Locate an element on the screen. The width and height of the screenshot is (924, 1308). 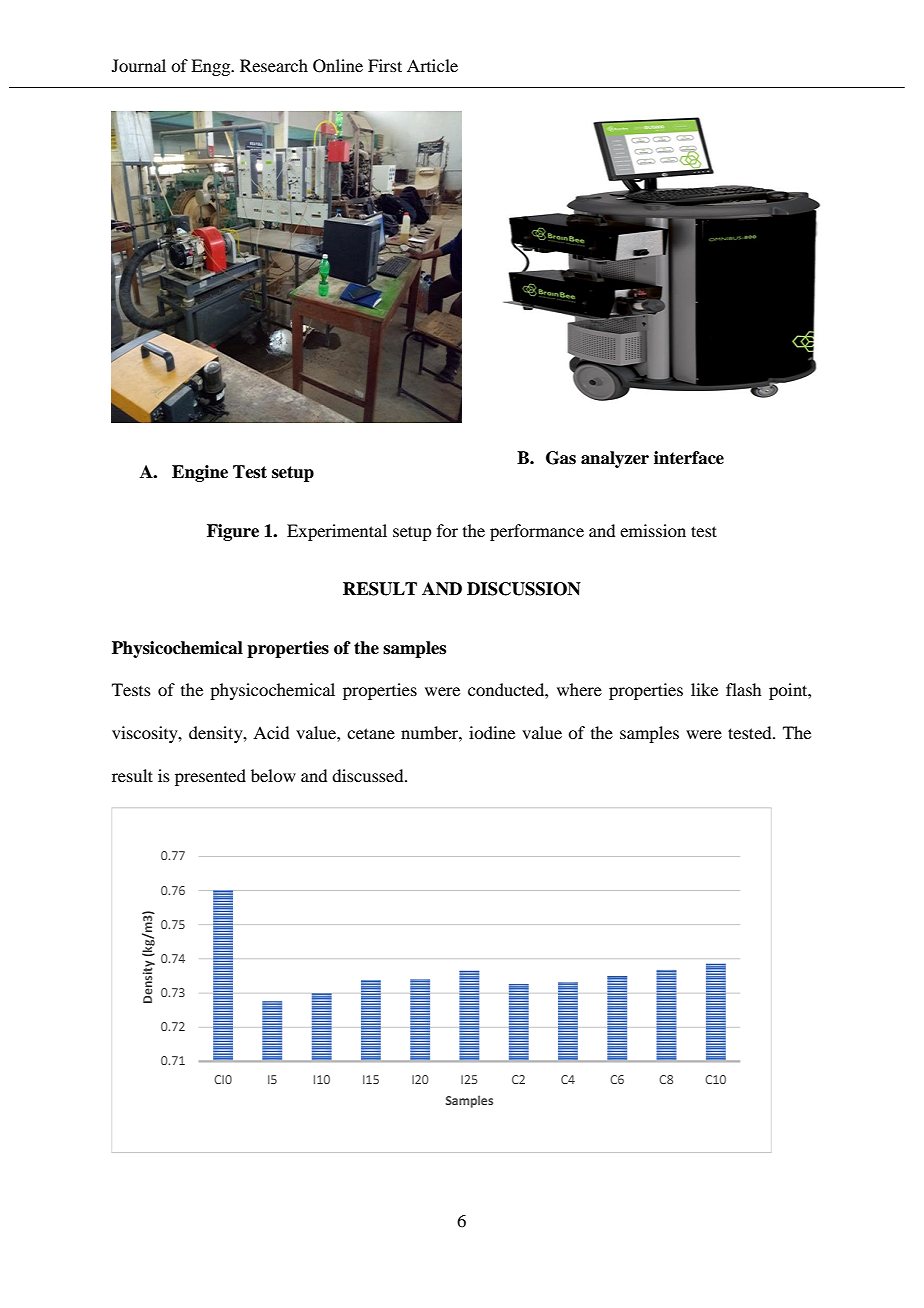
Research is located at coordinates (274, 65).
